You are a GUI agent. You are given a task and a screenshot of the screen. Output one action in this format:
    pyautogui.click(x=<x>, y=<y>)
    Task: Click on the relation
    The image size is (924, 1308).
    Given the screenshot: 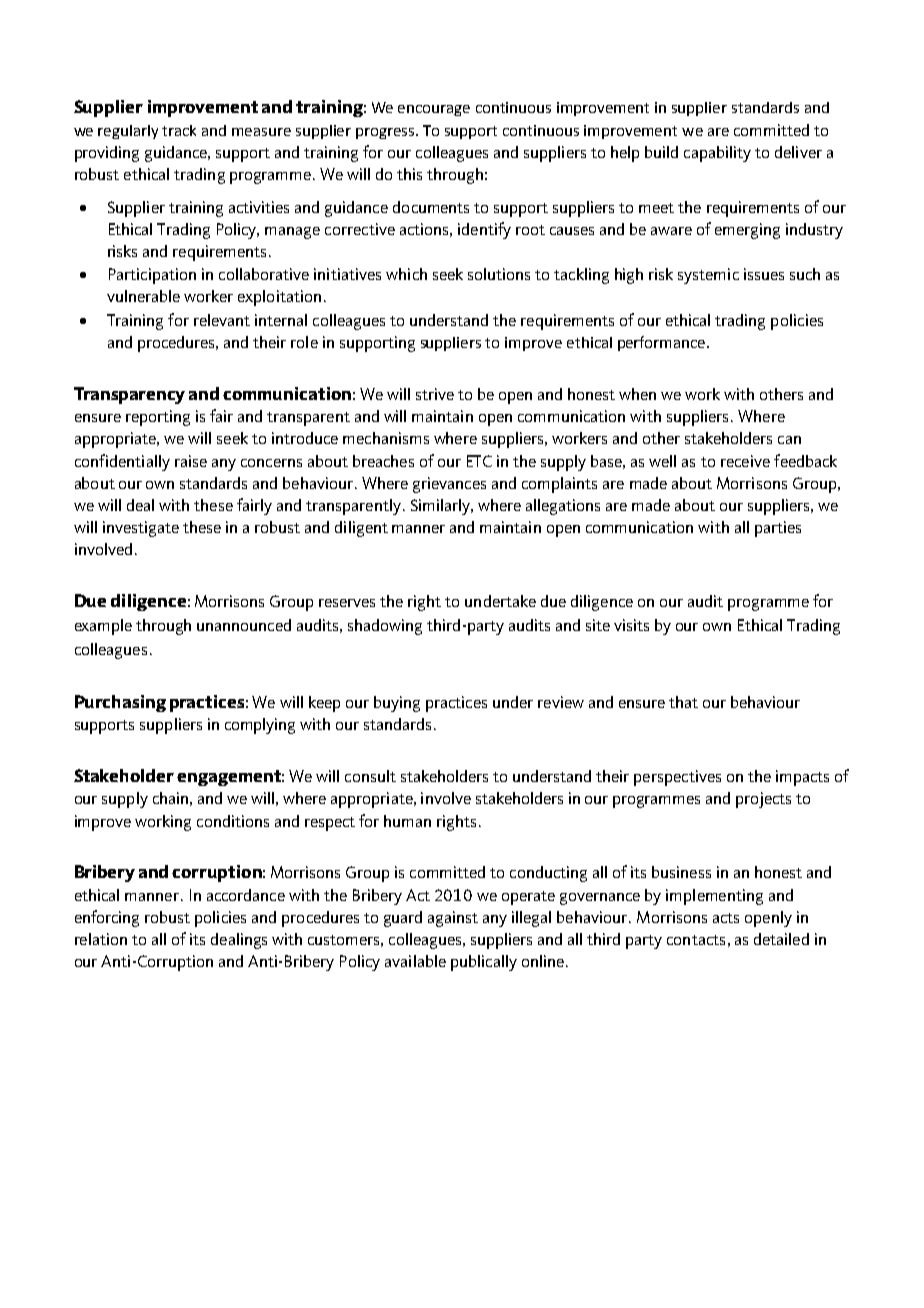 What is the action you would take?
    pyautogui.click(x=101, y=939)
